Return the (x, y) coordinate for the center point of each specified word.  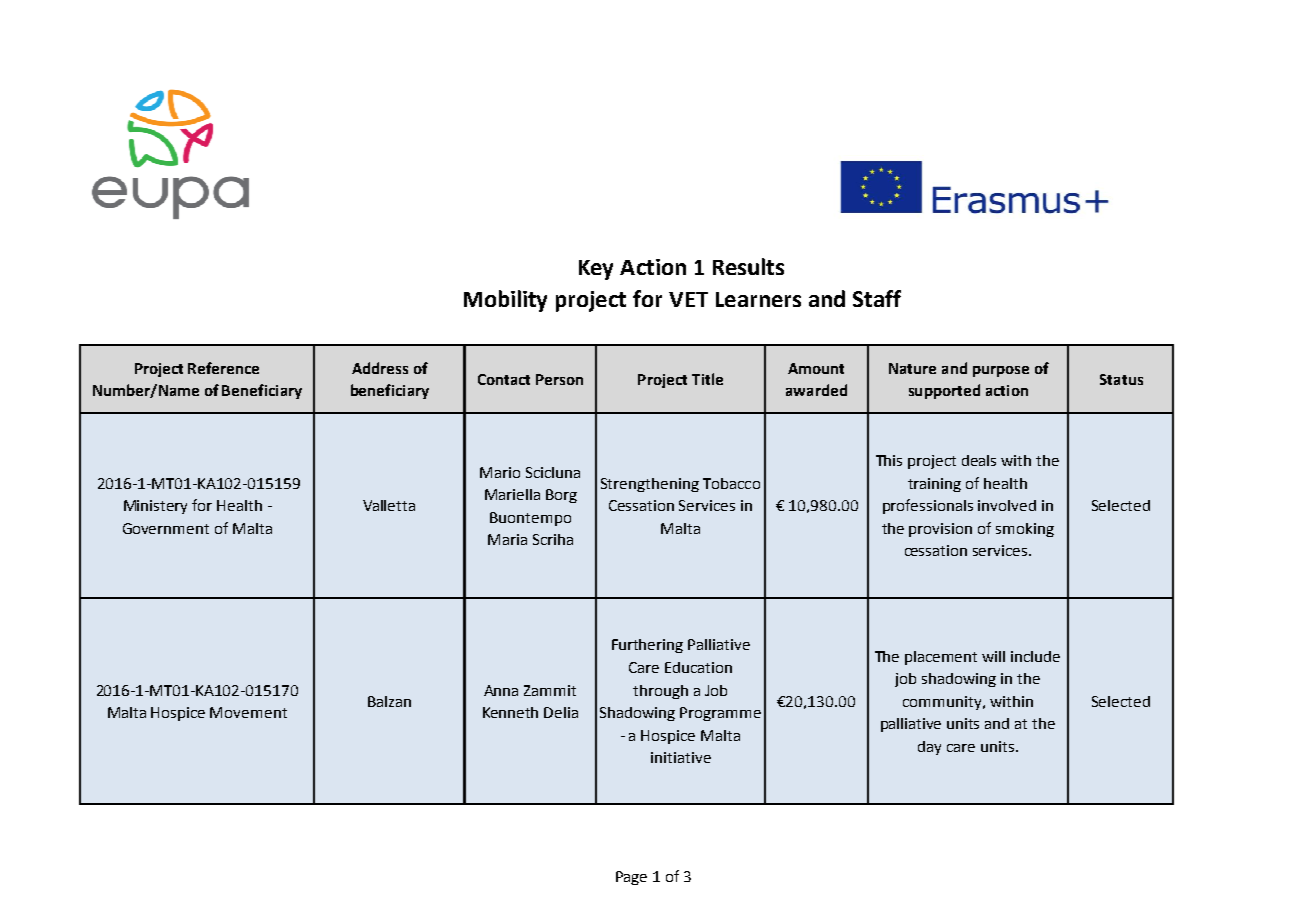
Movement (248, 712)
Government (166, 528)
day (929, 748)
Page (631, 878)
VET (688, 299)
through (660, 692)
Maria (507, 539)
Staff (877, 298)
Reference (223, 368)
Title (707, 379)
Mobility (505, 301)
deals (979, 460)
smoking (1025, 530)
